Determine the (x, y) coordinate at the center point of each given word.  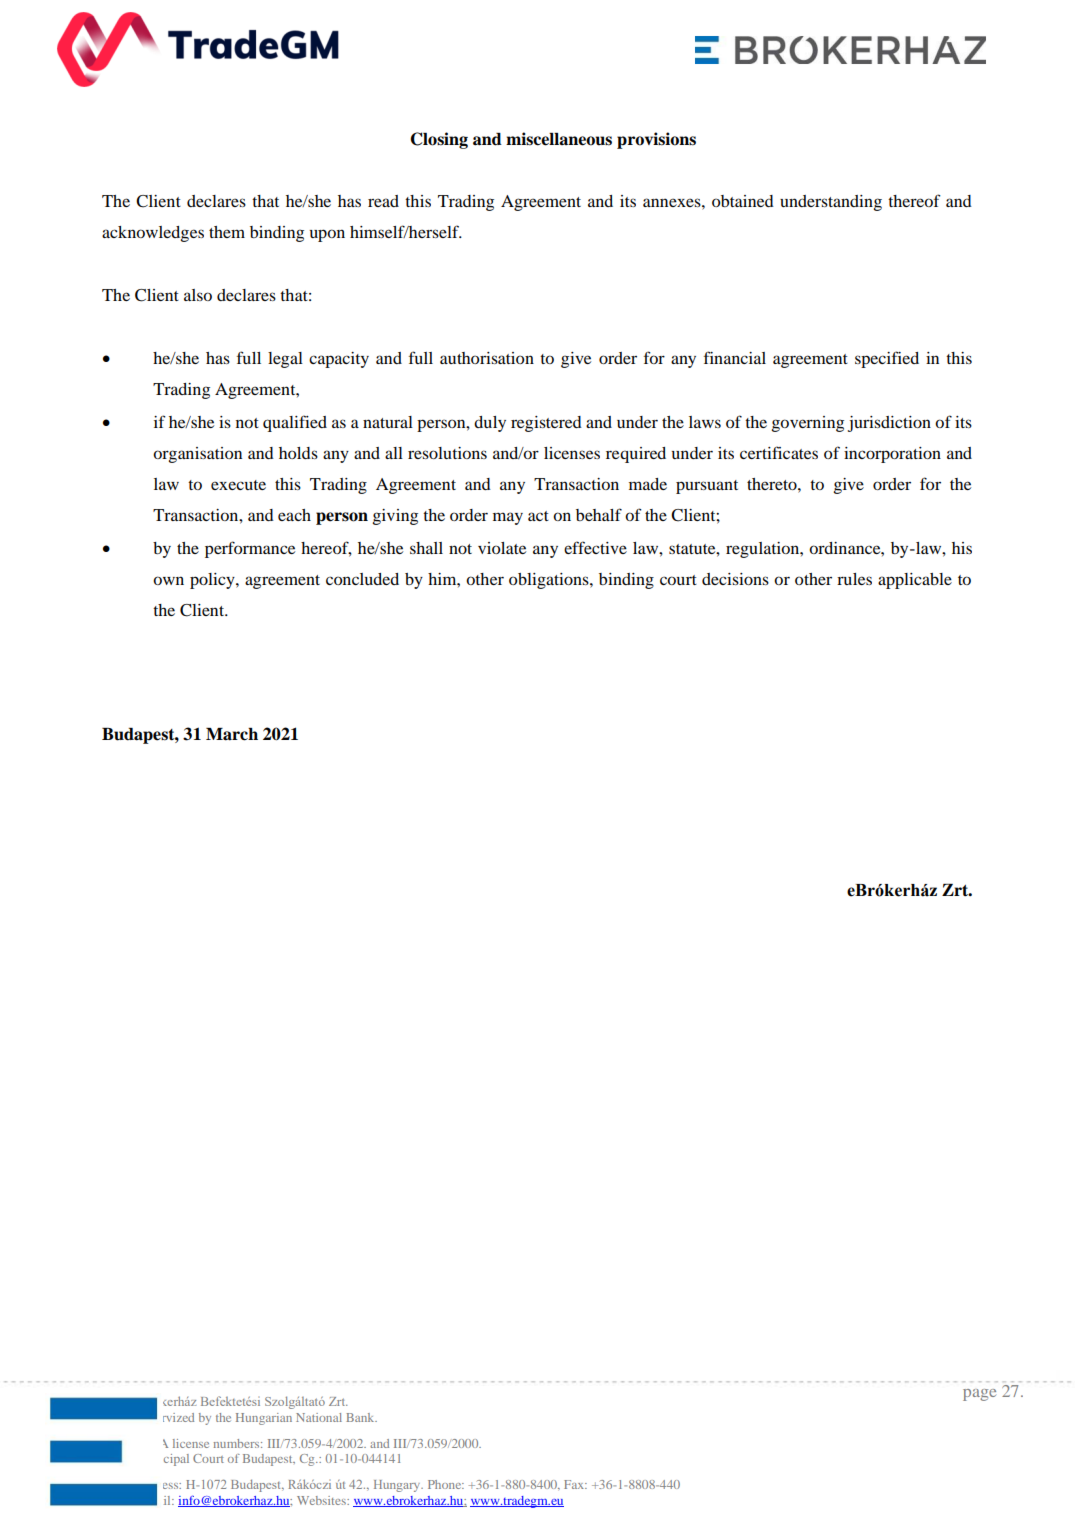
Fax (575, 1484)
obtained (743, 201)
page (979, 1395)
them (227, 232)
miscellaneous (559, 139)
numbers (238, 1443)
